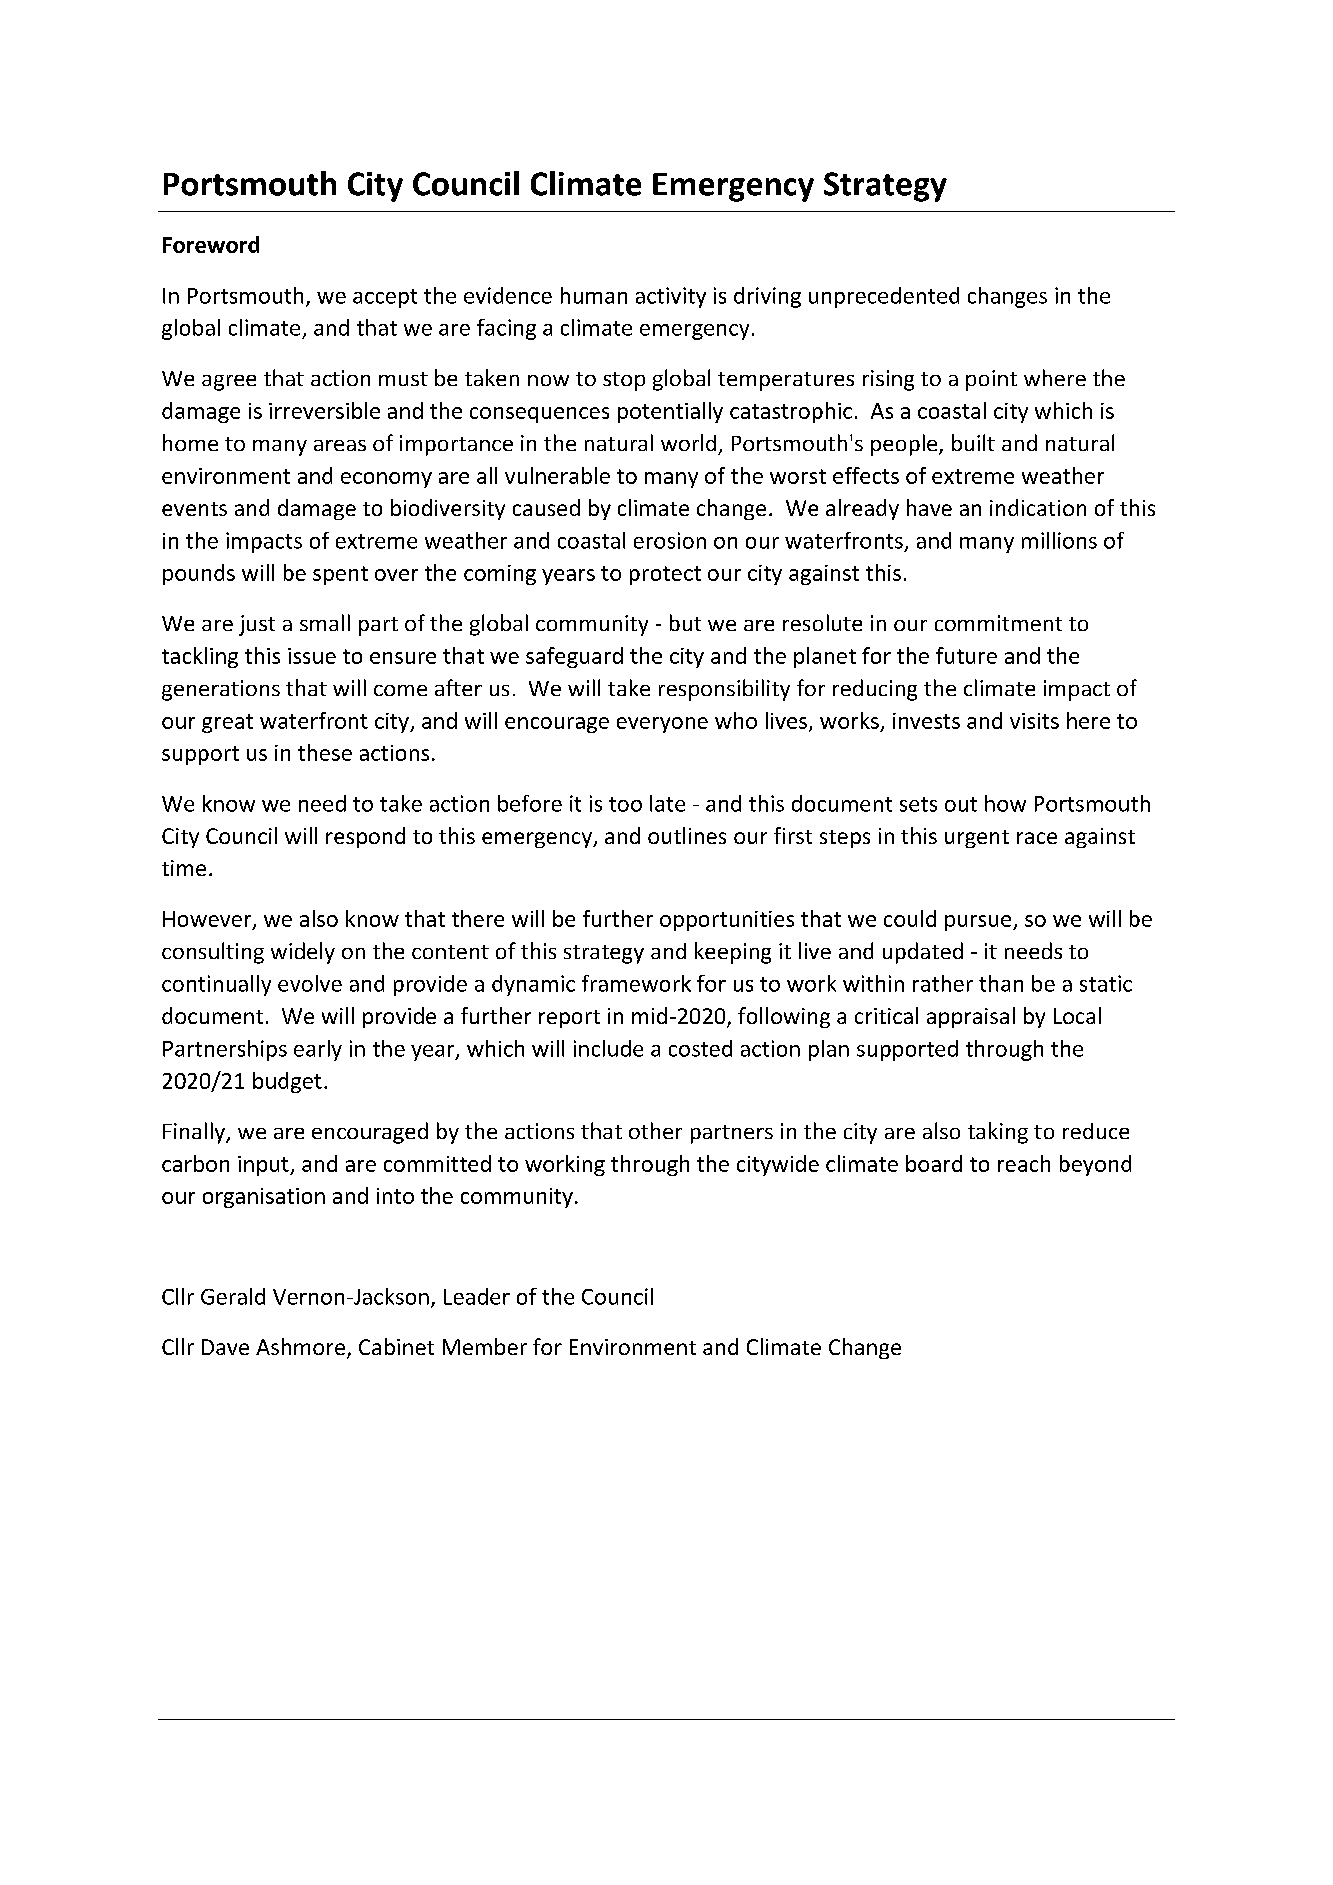  Describe the element at coordinates (625, 804) in the screenshot. I see `too` at that location.
